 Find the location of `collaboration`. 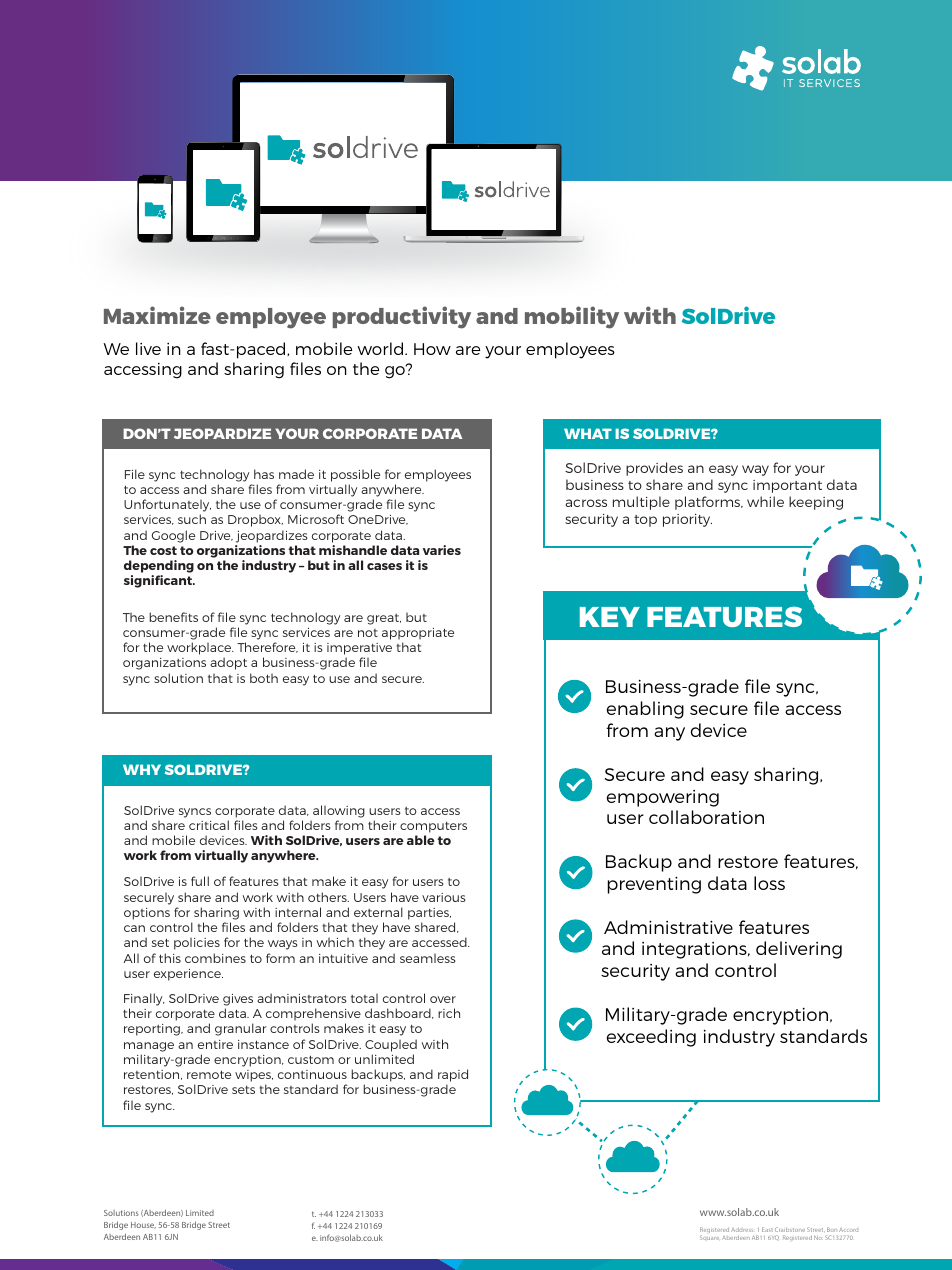

collaboration is located at coordinates (706, 817).
